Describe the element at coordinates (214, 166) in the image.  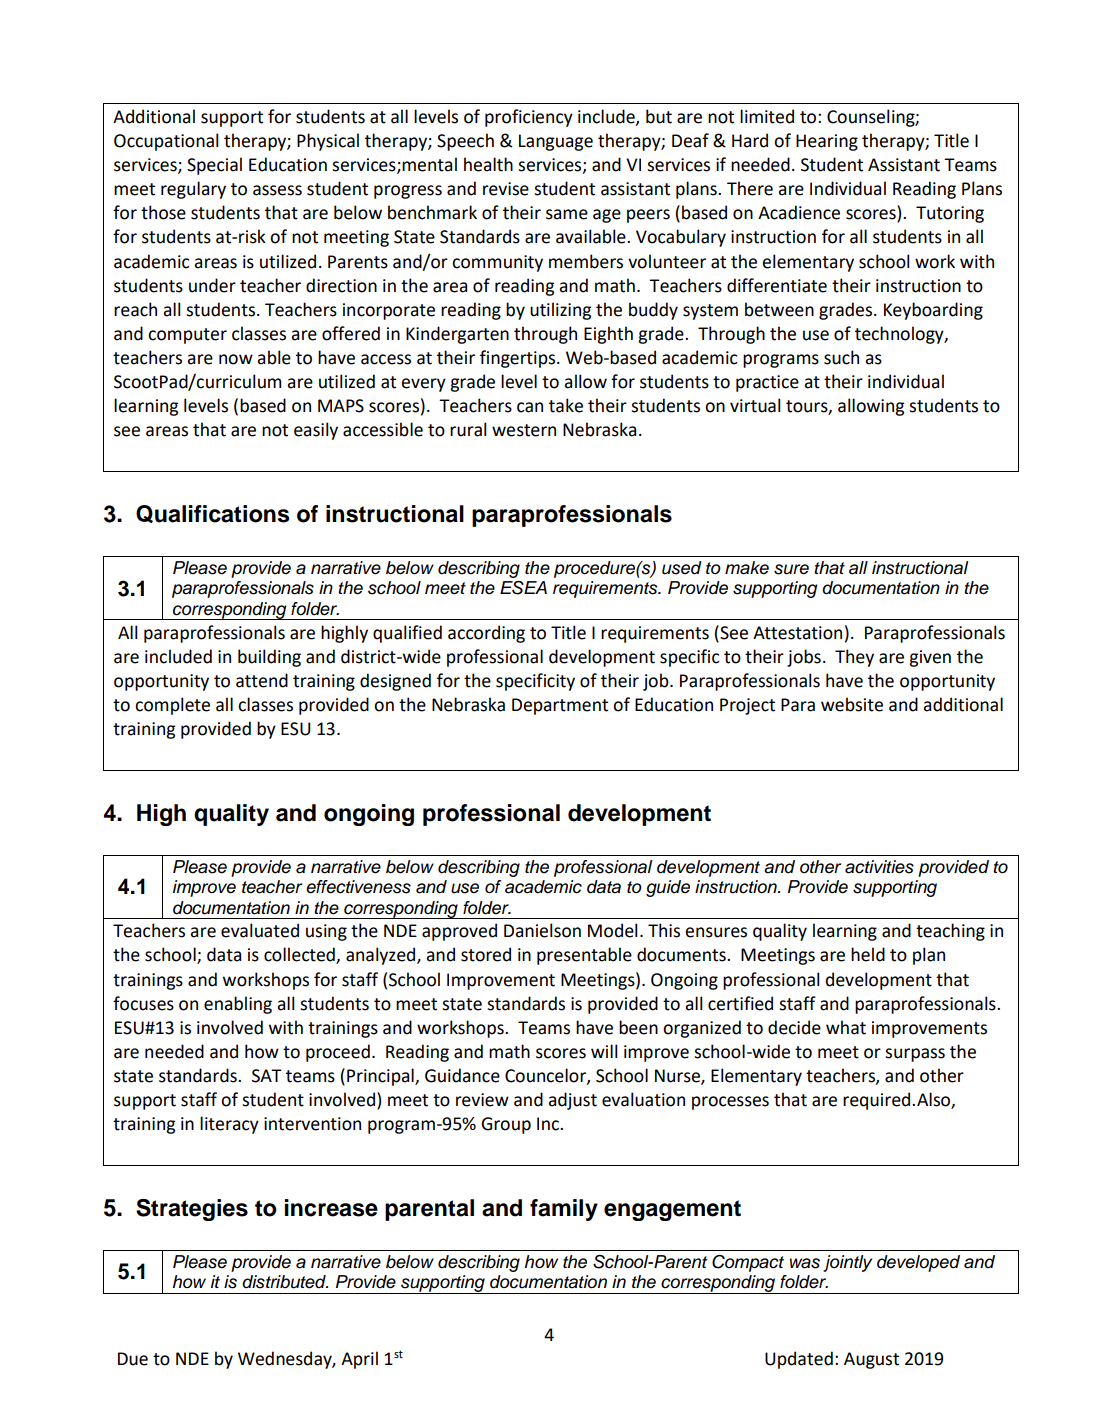
I see `Special` at that location.
